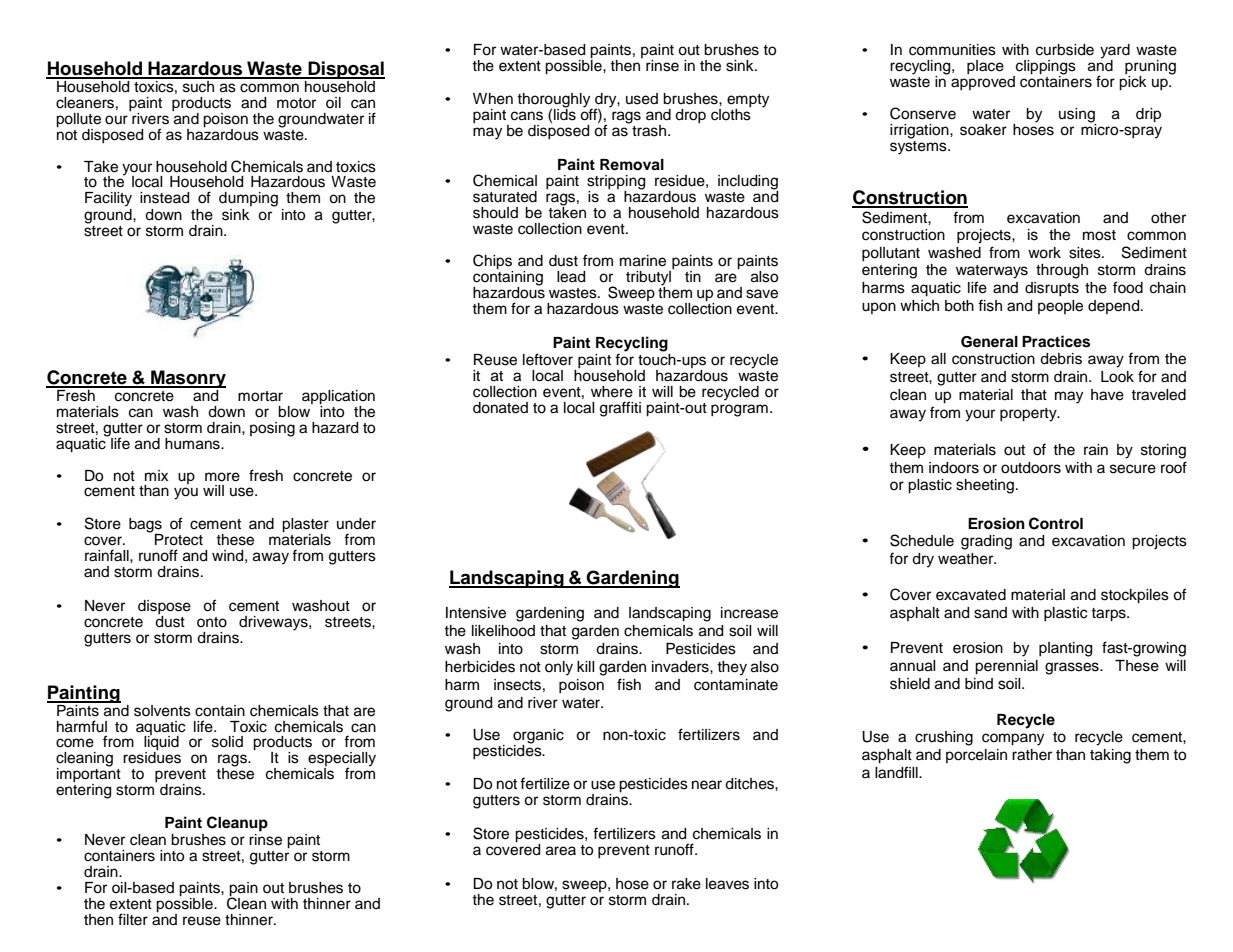  Describe the element at coordinates (642, 99) in the screenshot. I see `used` at that location.
